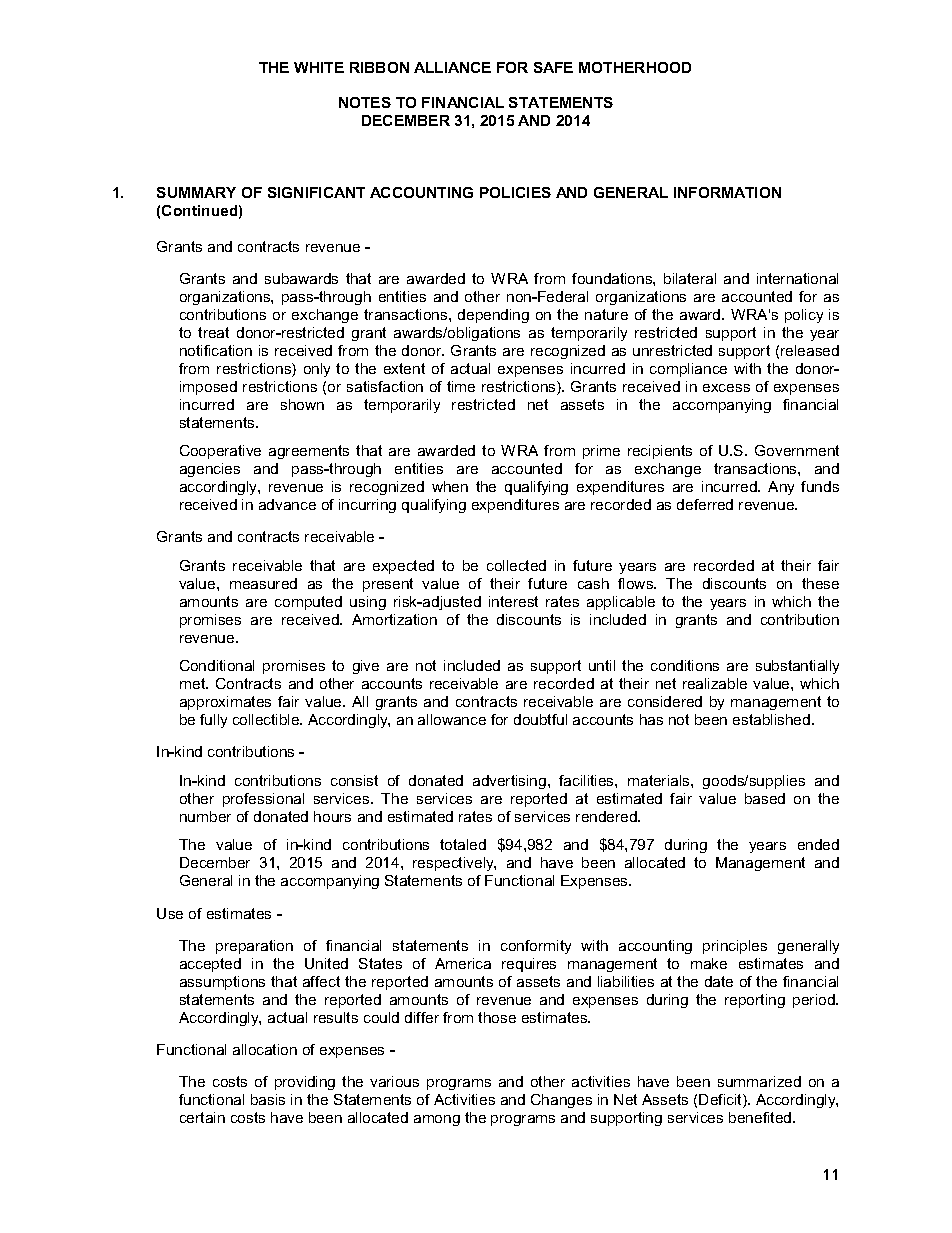 The height and width of the screenshot is (1233, 952). What do you see at coordinates (452, 67) in the screenshot?
I see `ALLIANCE` at bounding box center [452, 67].
